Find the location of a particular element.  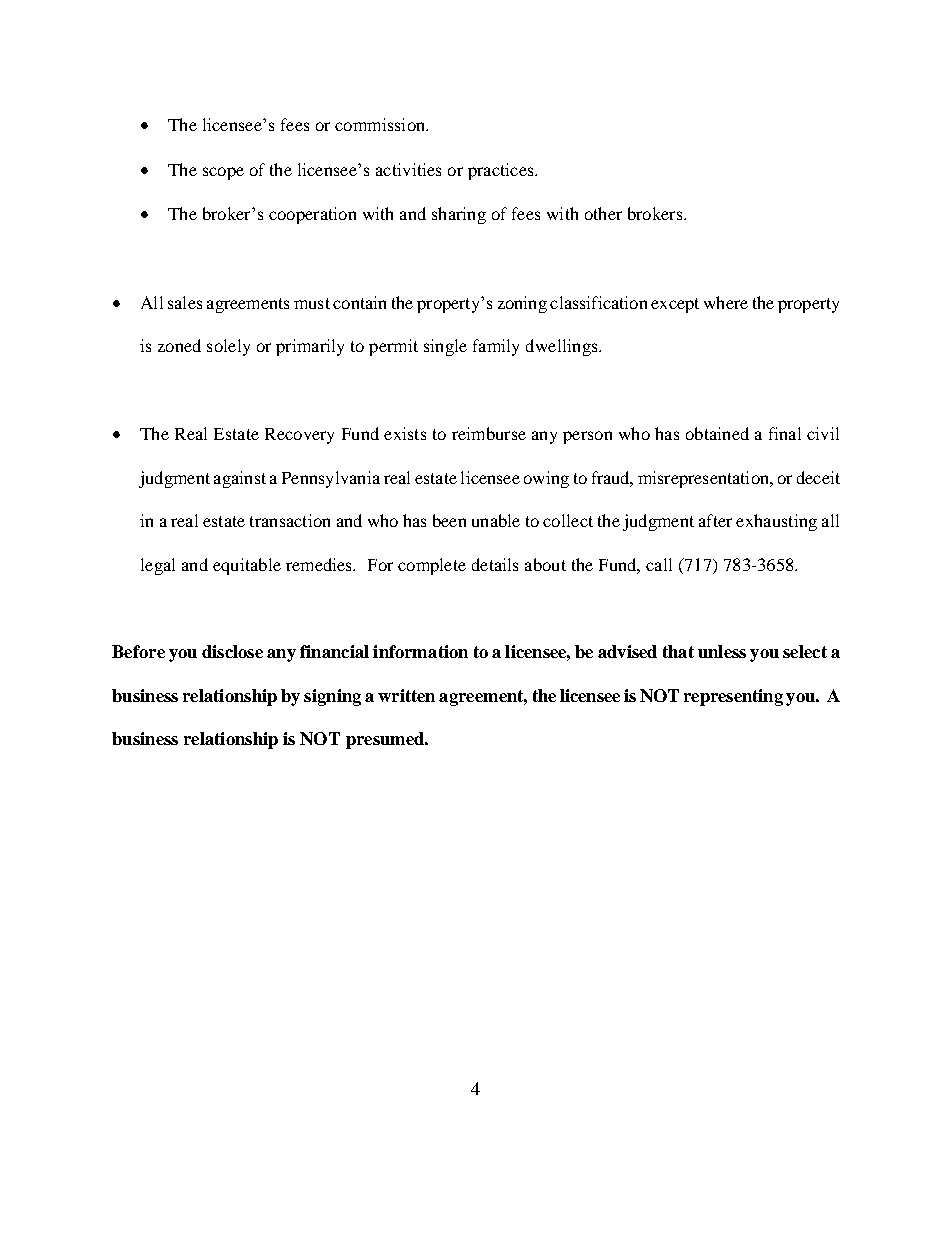

family is located at coordinates (496, 347).
